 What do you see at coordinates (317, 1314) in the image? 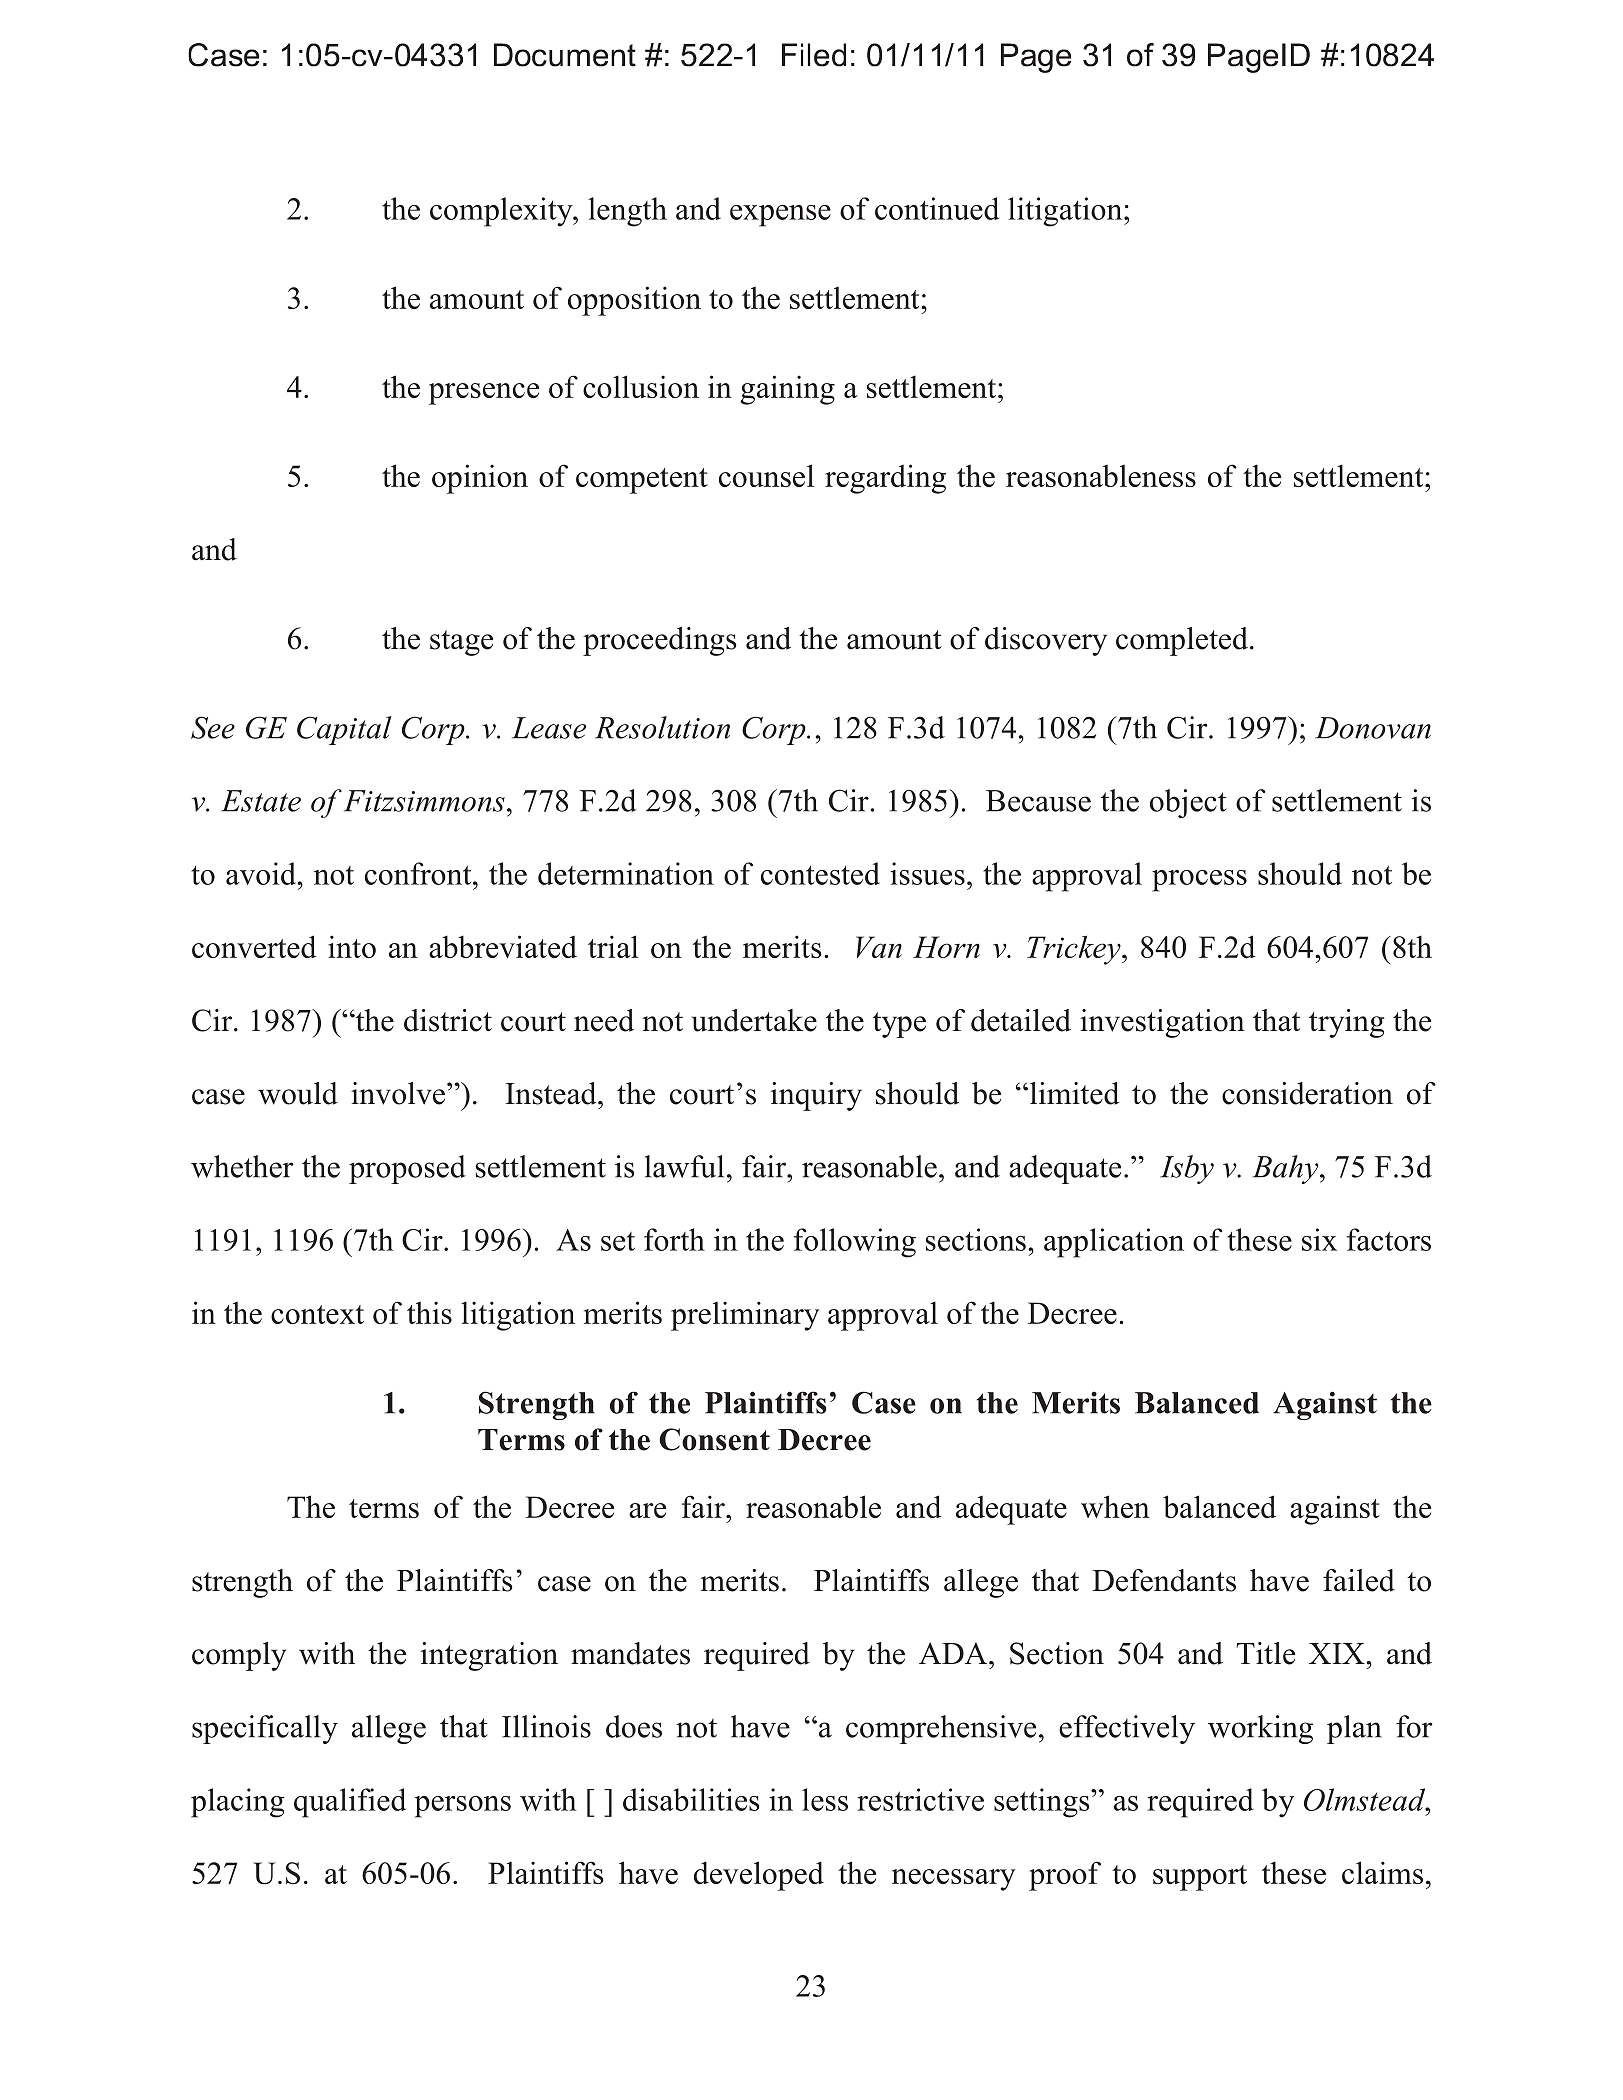
I see `context` at bounding box center [317, 1314].
